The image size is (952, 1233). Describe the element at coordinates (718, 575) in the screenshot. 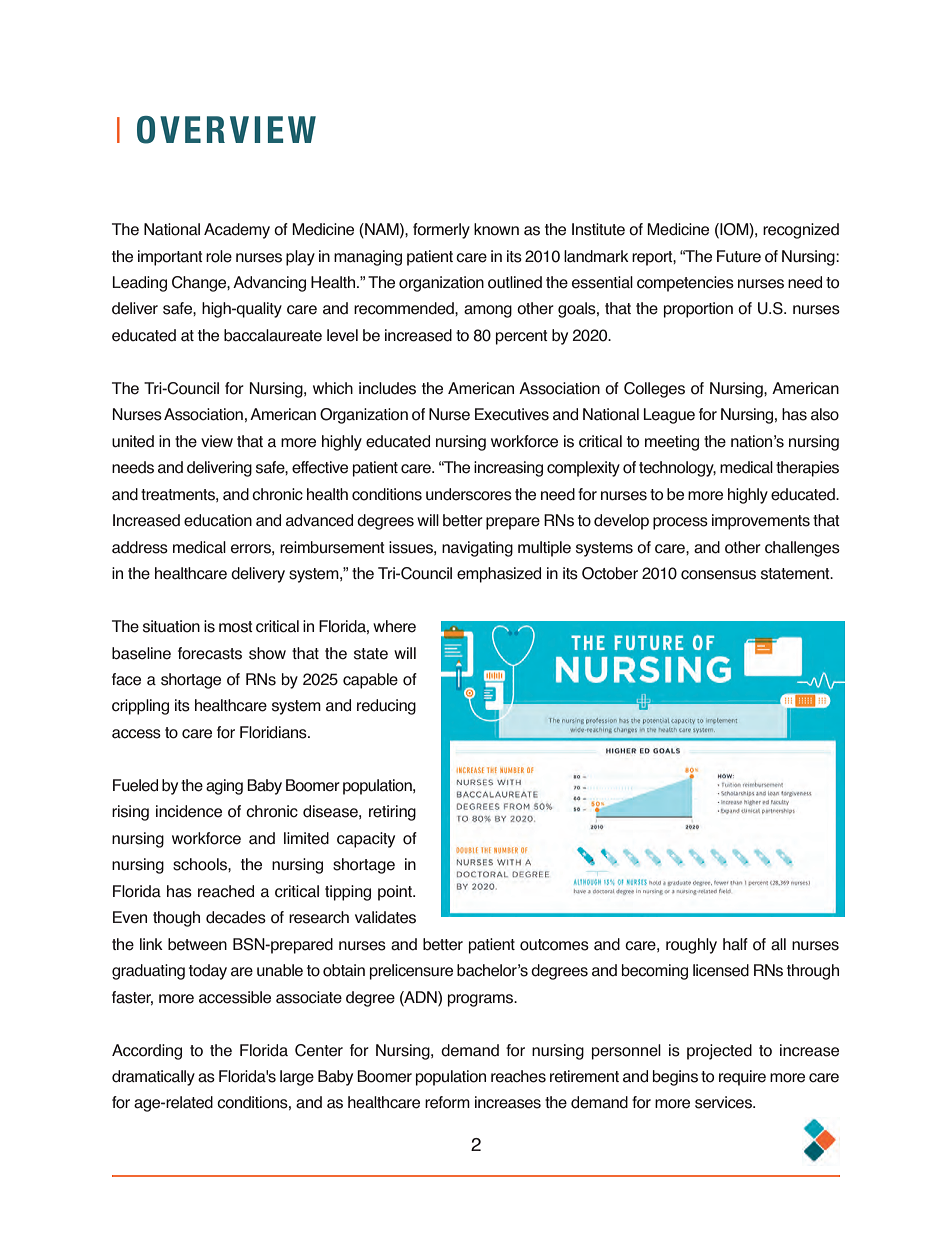

I see `consensus` at that location.
